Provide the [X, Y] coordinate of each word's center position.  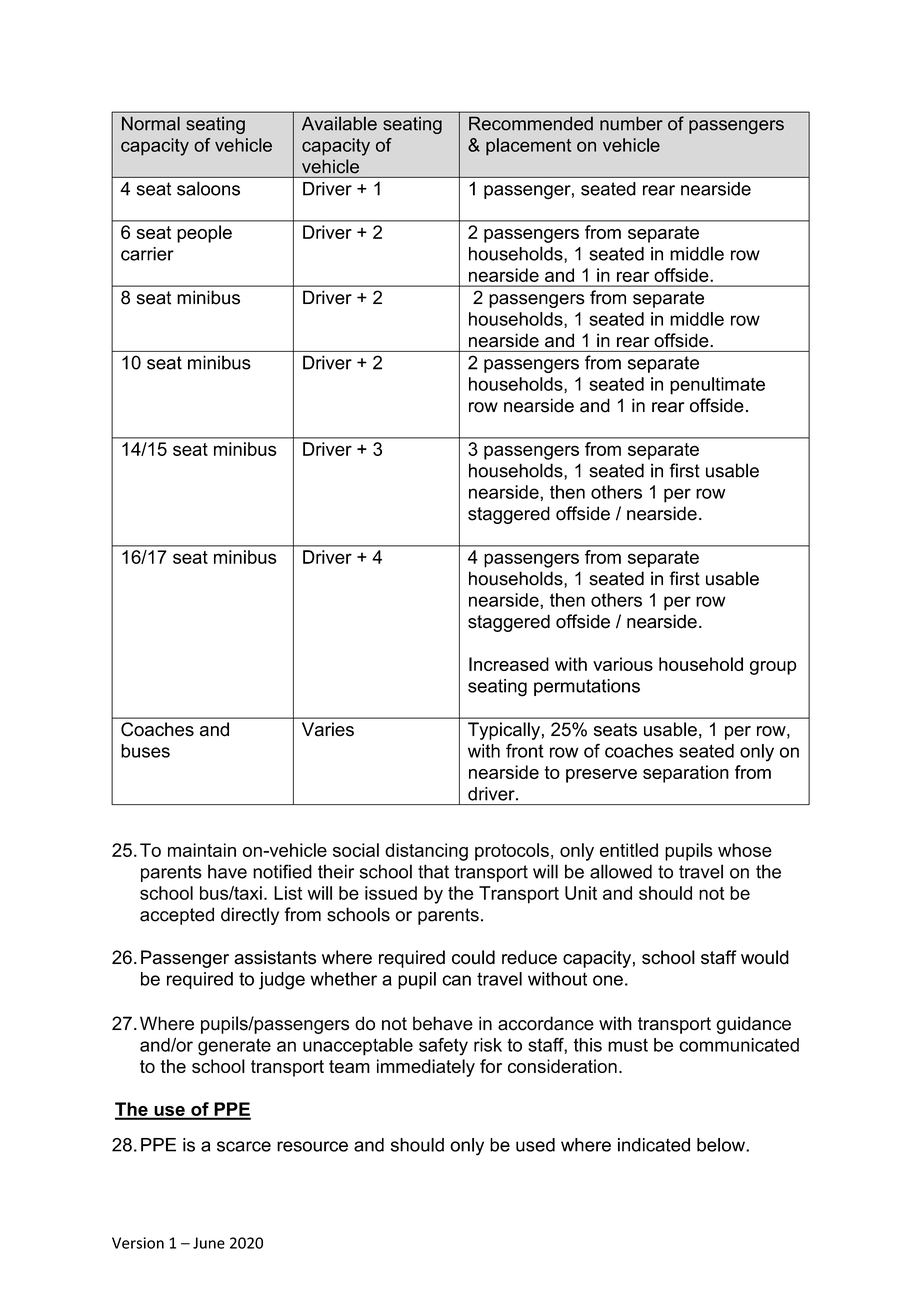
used [535, 1145]
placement [528, 147]
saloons [208, 188]
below [722, 1145]
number [631, 123]
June [209, 1243]
